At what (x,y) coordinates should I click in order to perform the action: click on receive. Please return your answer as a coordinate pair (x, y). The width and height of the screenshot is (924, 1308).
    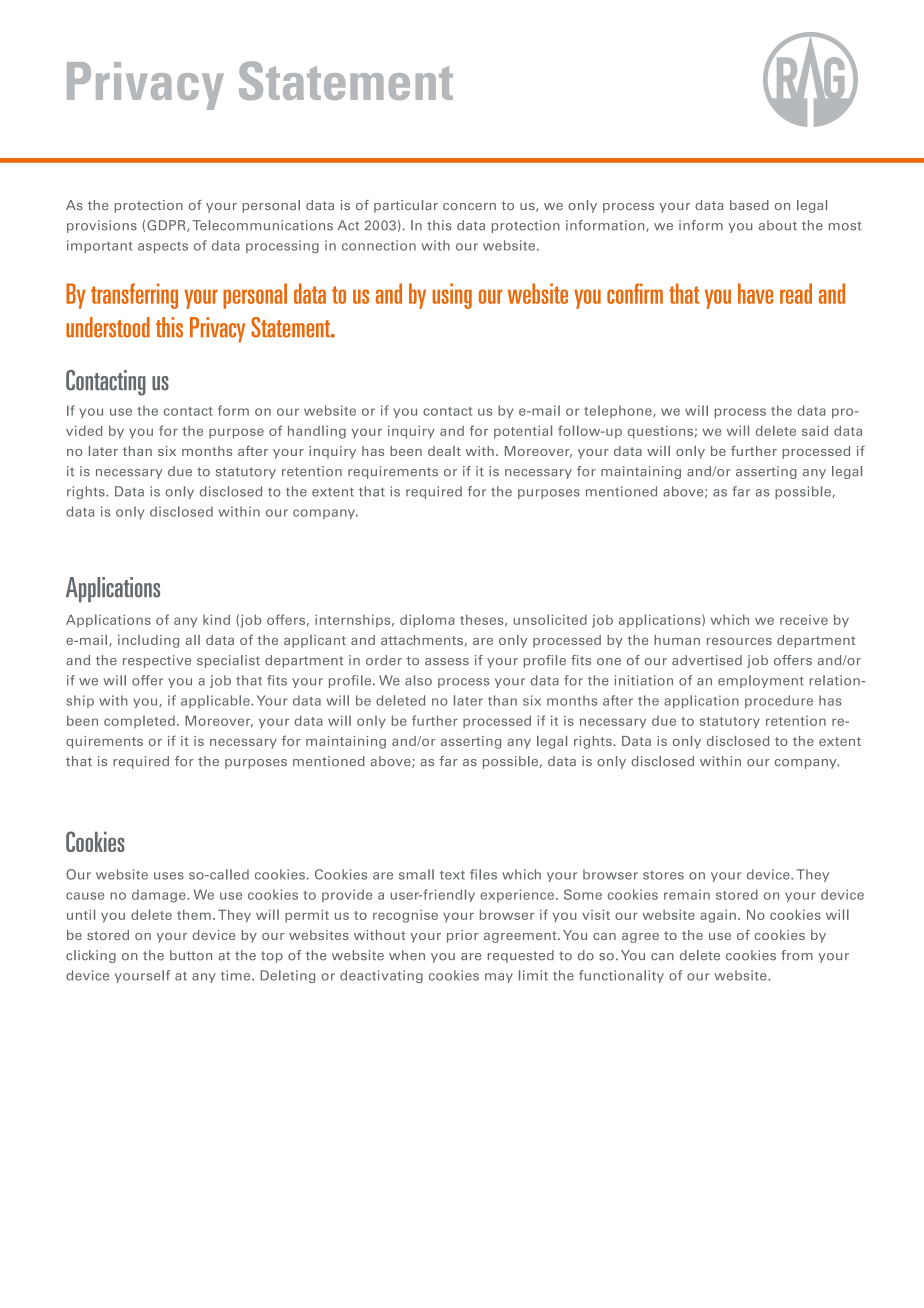
    Looking at the image, I should click on (804, 620).
